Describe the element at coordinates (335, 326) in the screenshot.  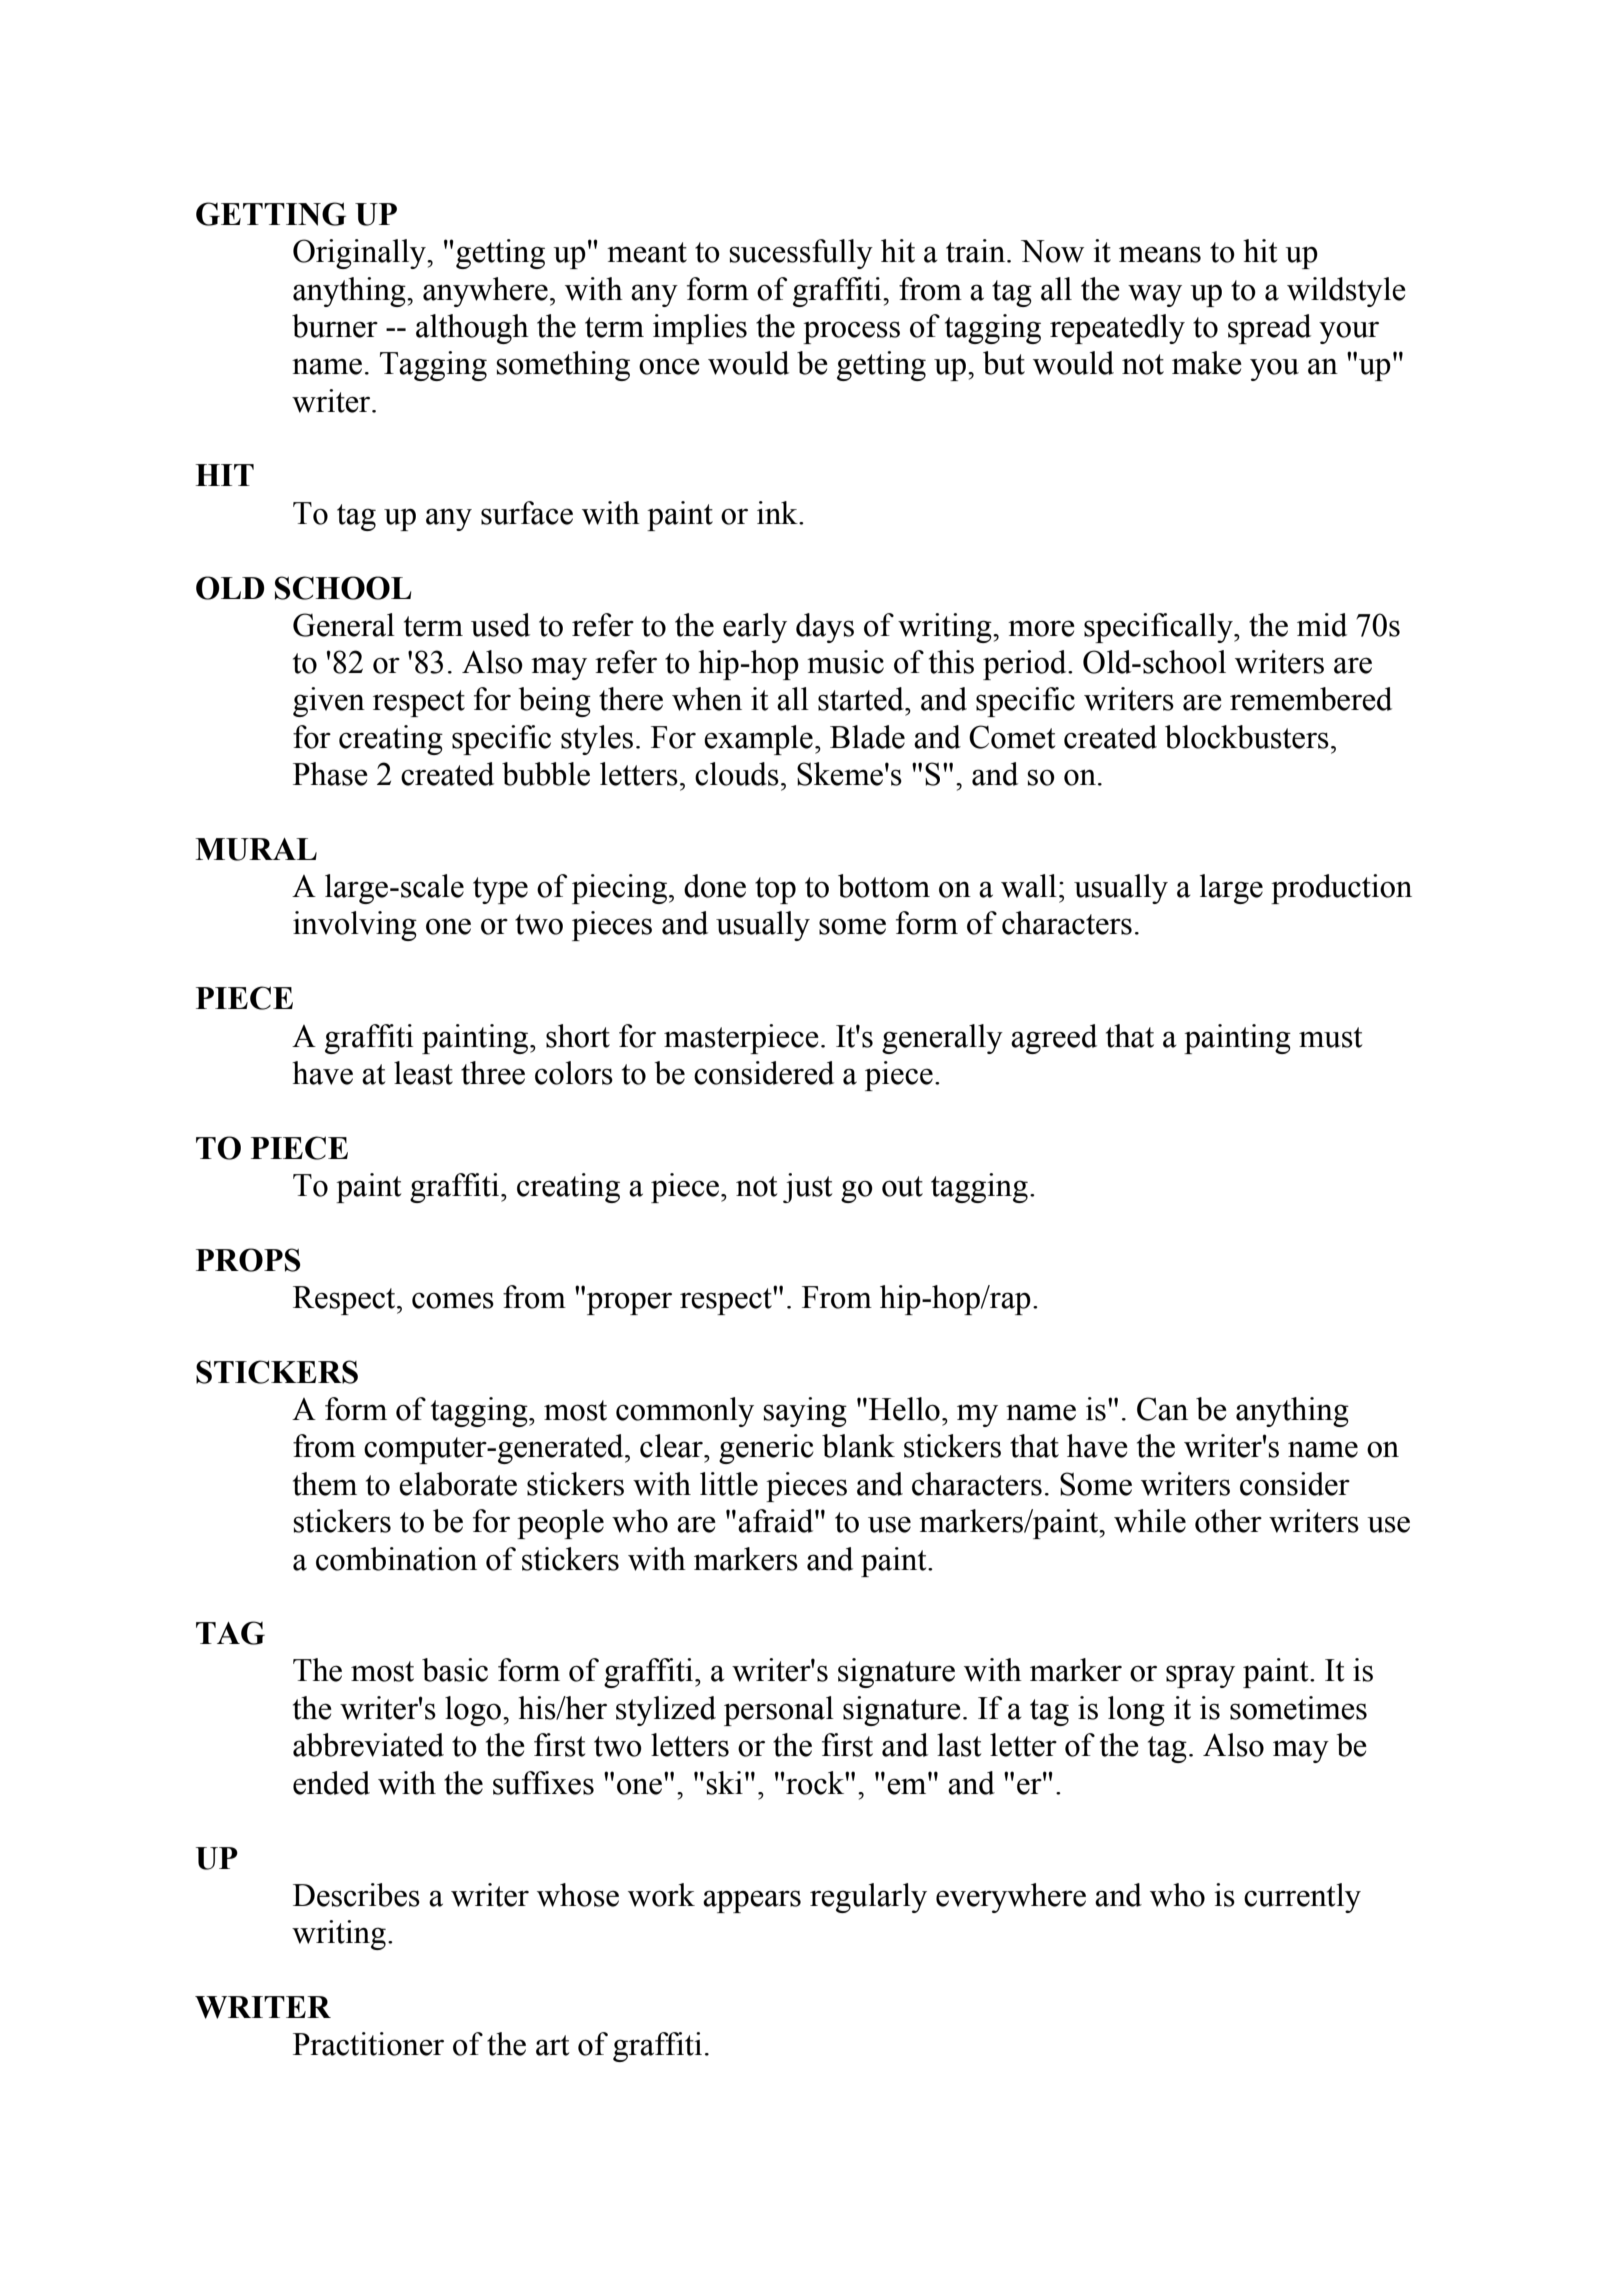
I see `burner` at that location.
